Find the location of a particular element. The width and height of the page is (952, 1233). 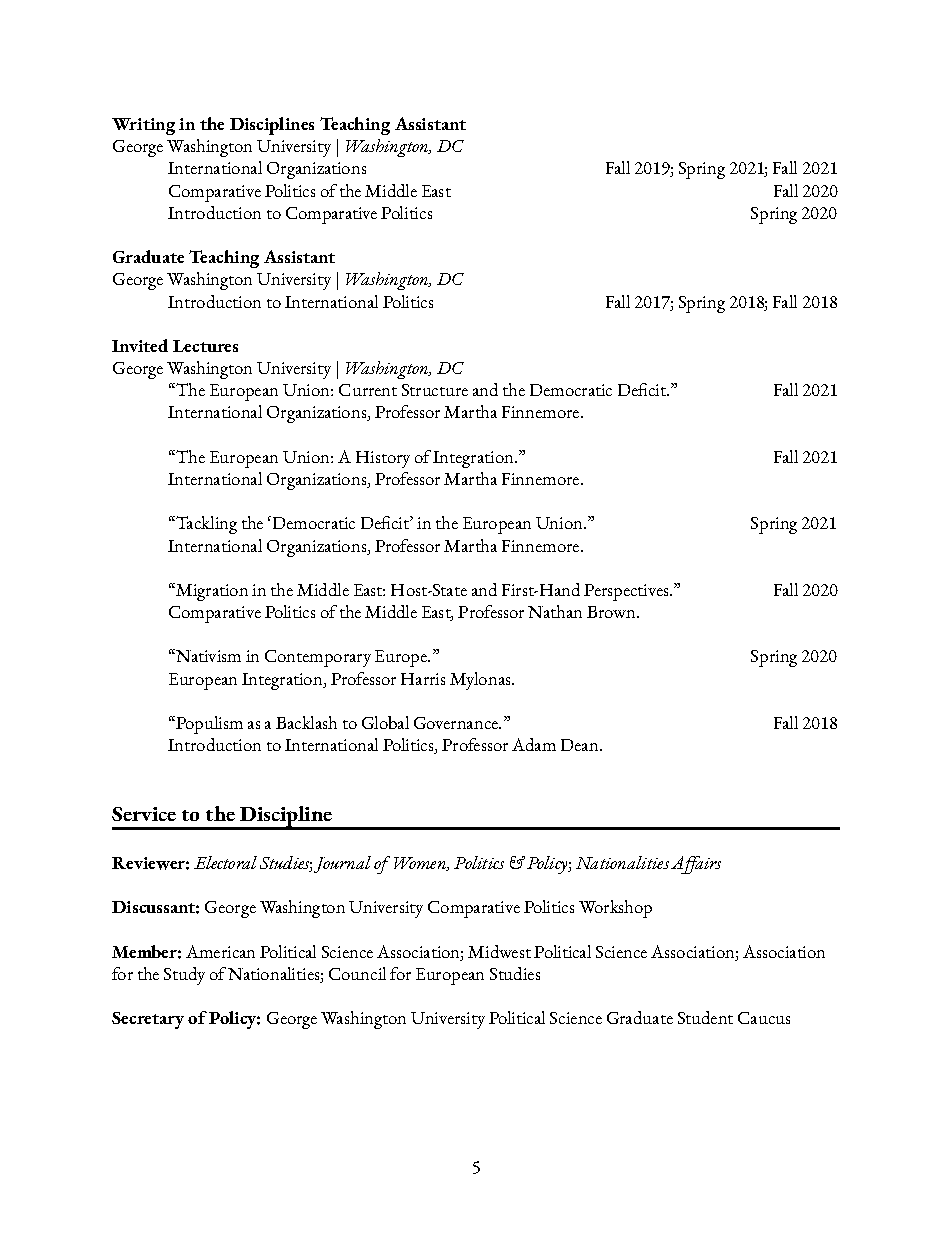

Populism is located at coordinates (208, 725).
